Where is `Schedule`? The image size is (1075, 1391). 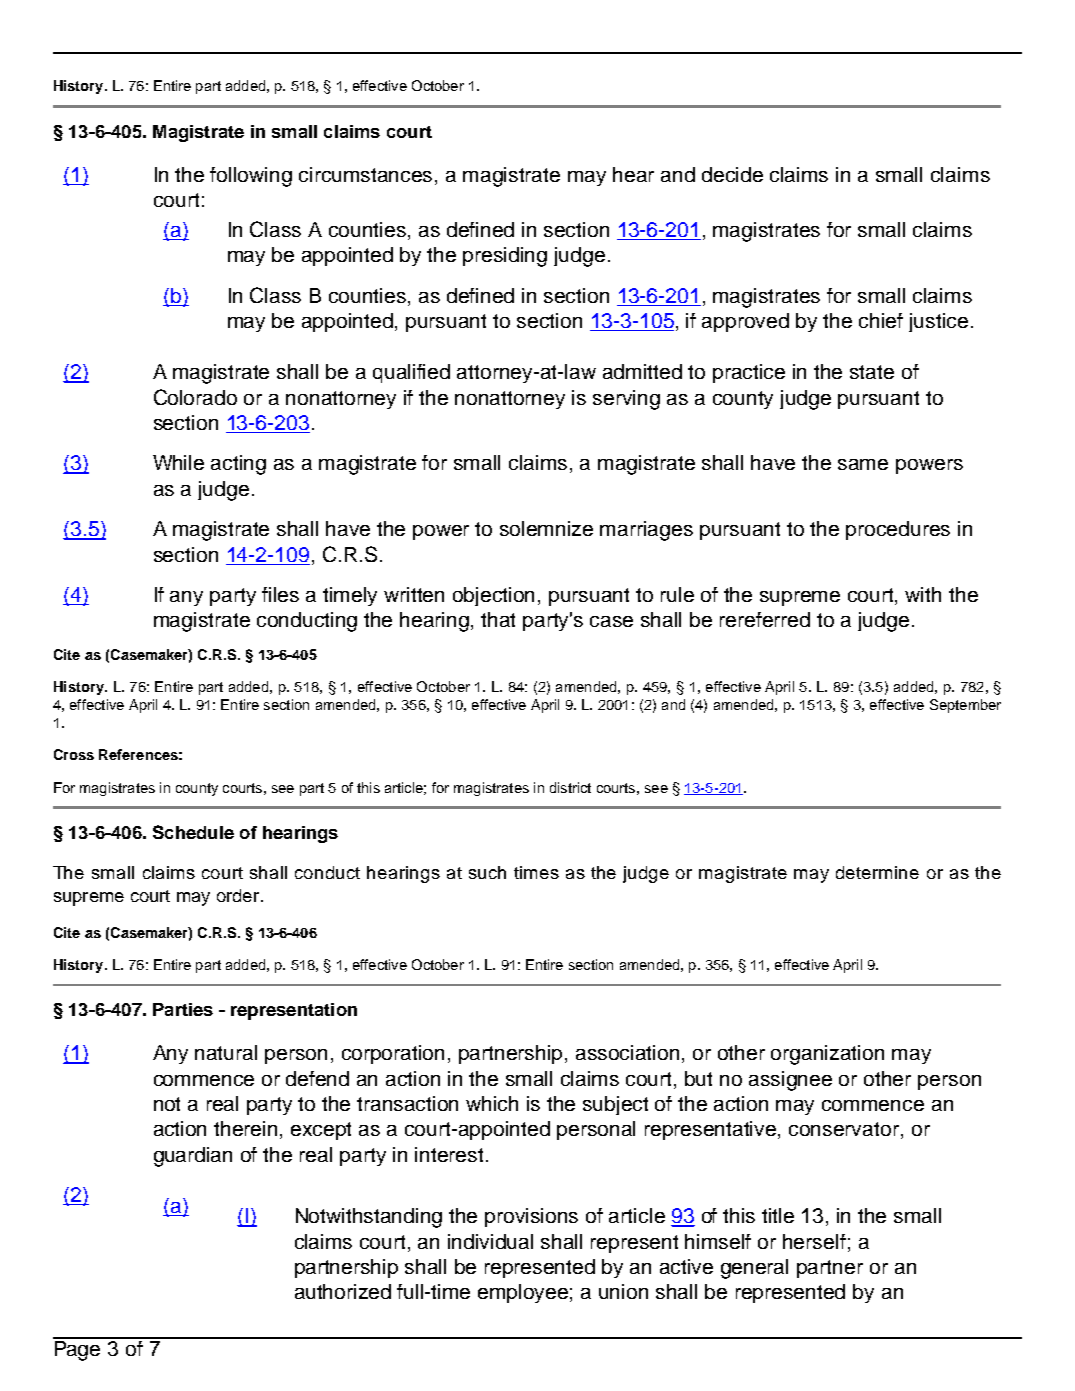 Schedule is located at coordinates (193, 832).
